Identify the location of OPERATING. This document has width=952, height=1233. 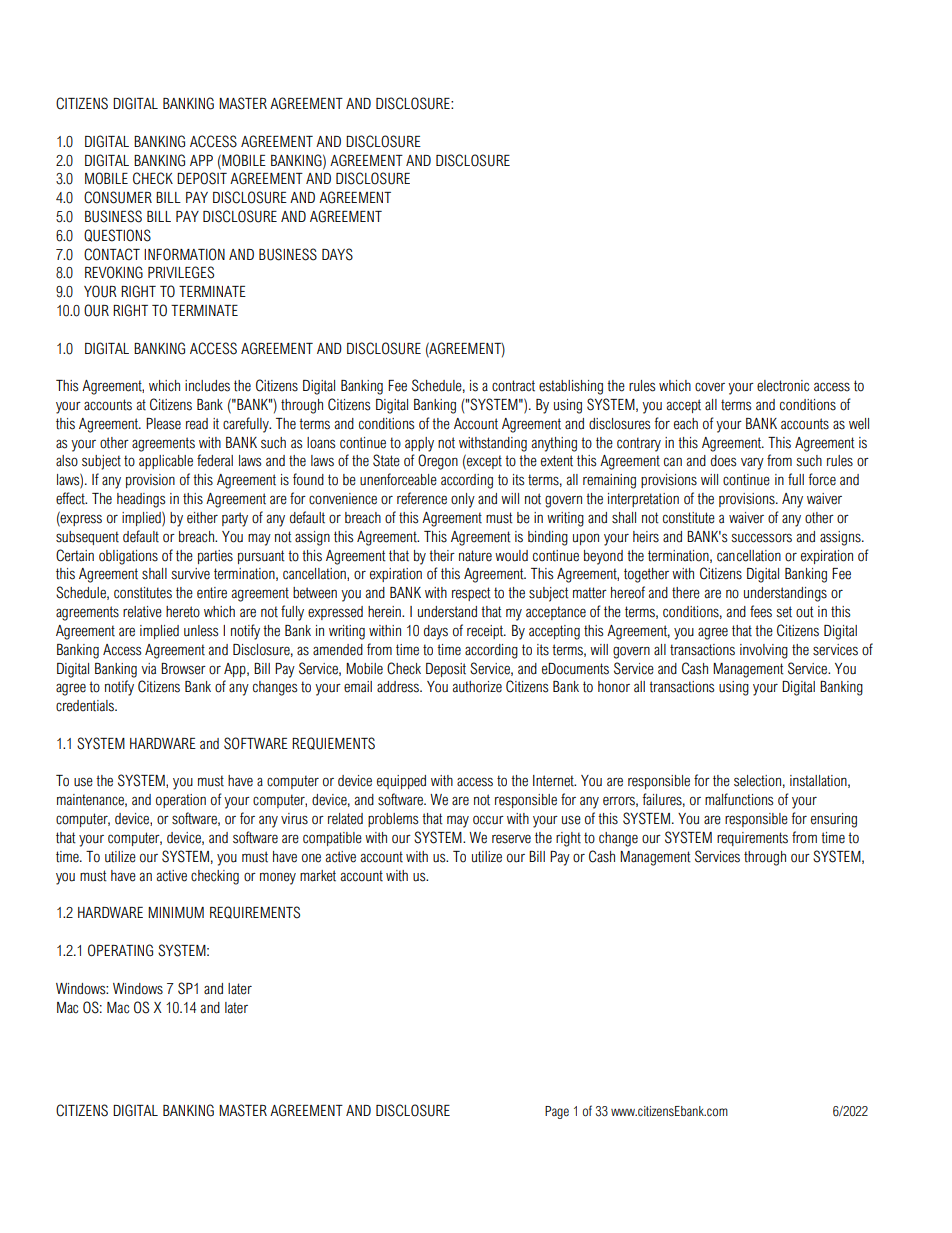
(120, 950).
